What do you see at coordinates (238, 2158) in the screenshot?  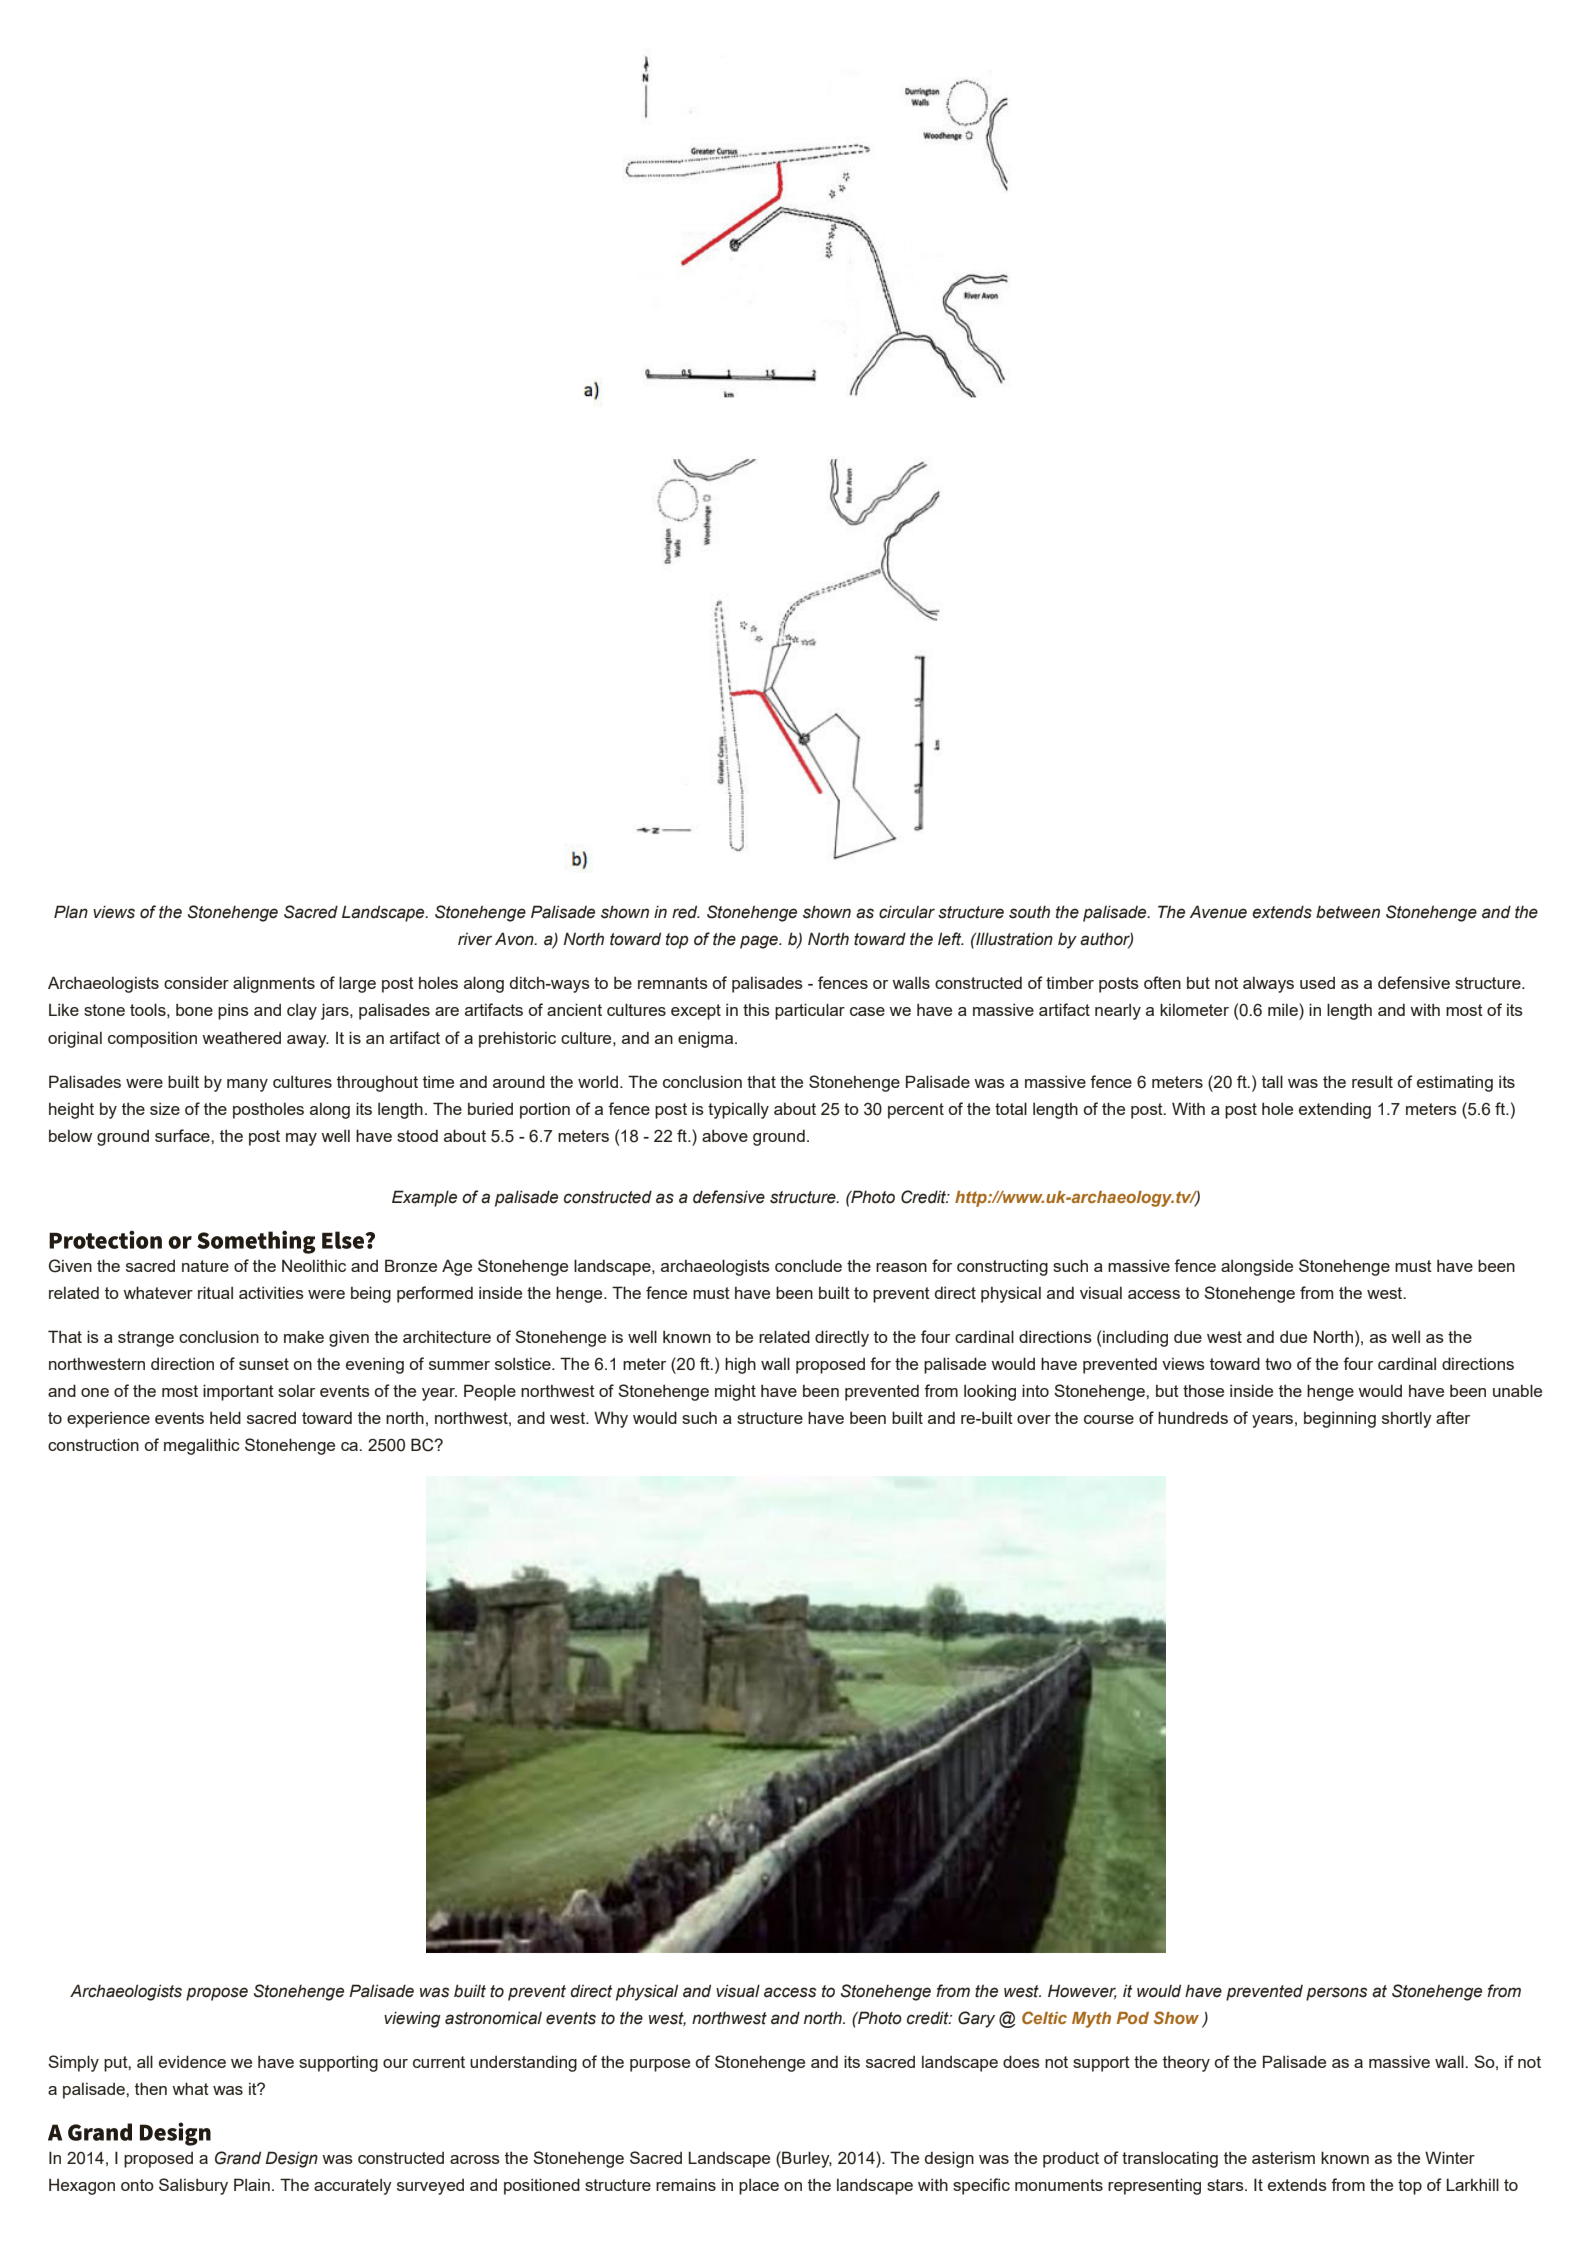 I see `Grand` at bounding box center [238, 2158].
